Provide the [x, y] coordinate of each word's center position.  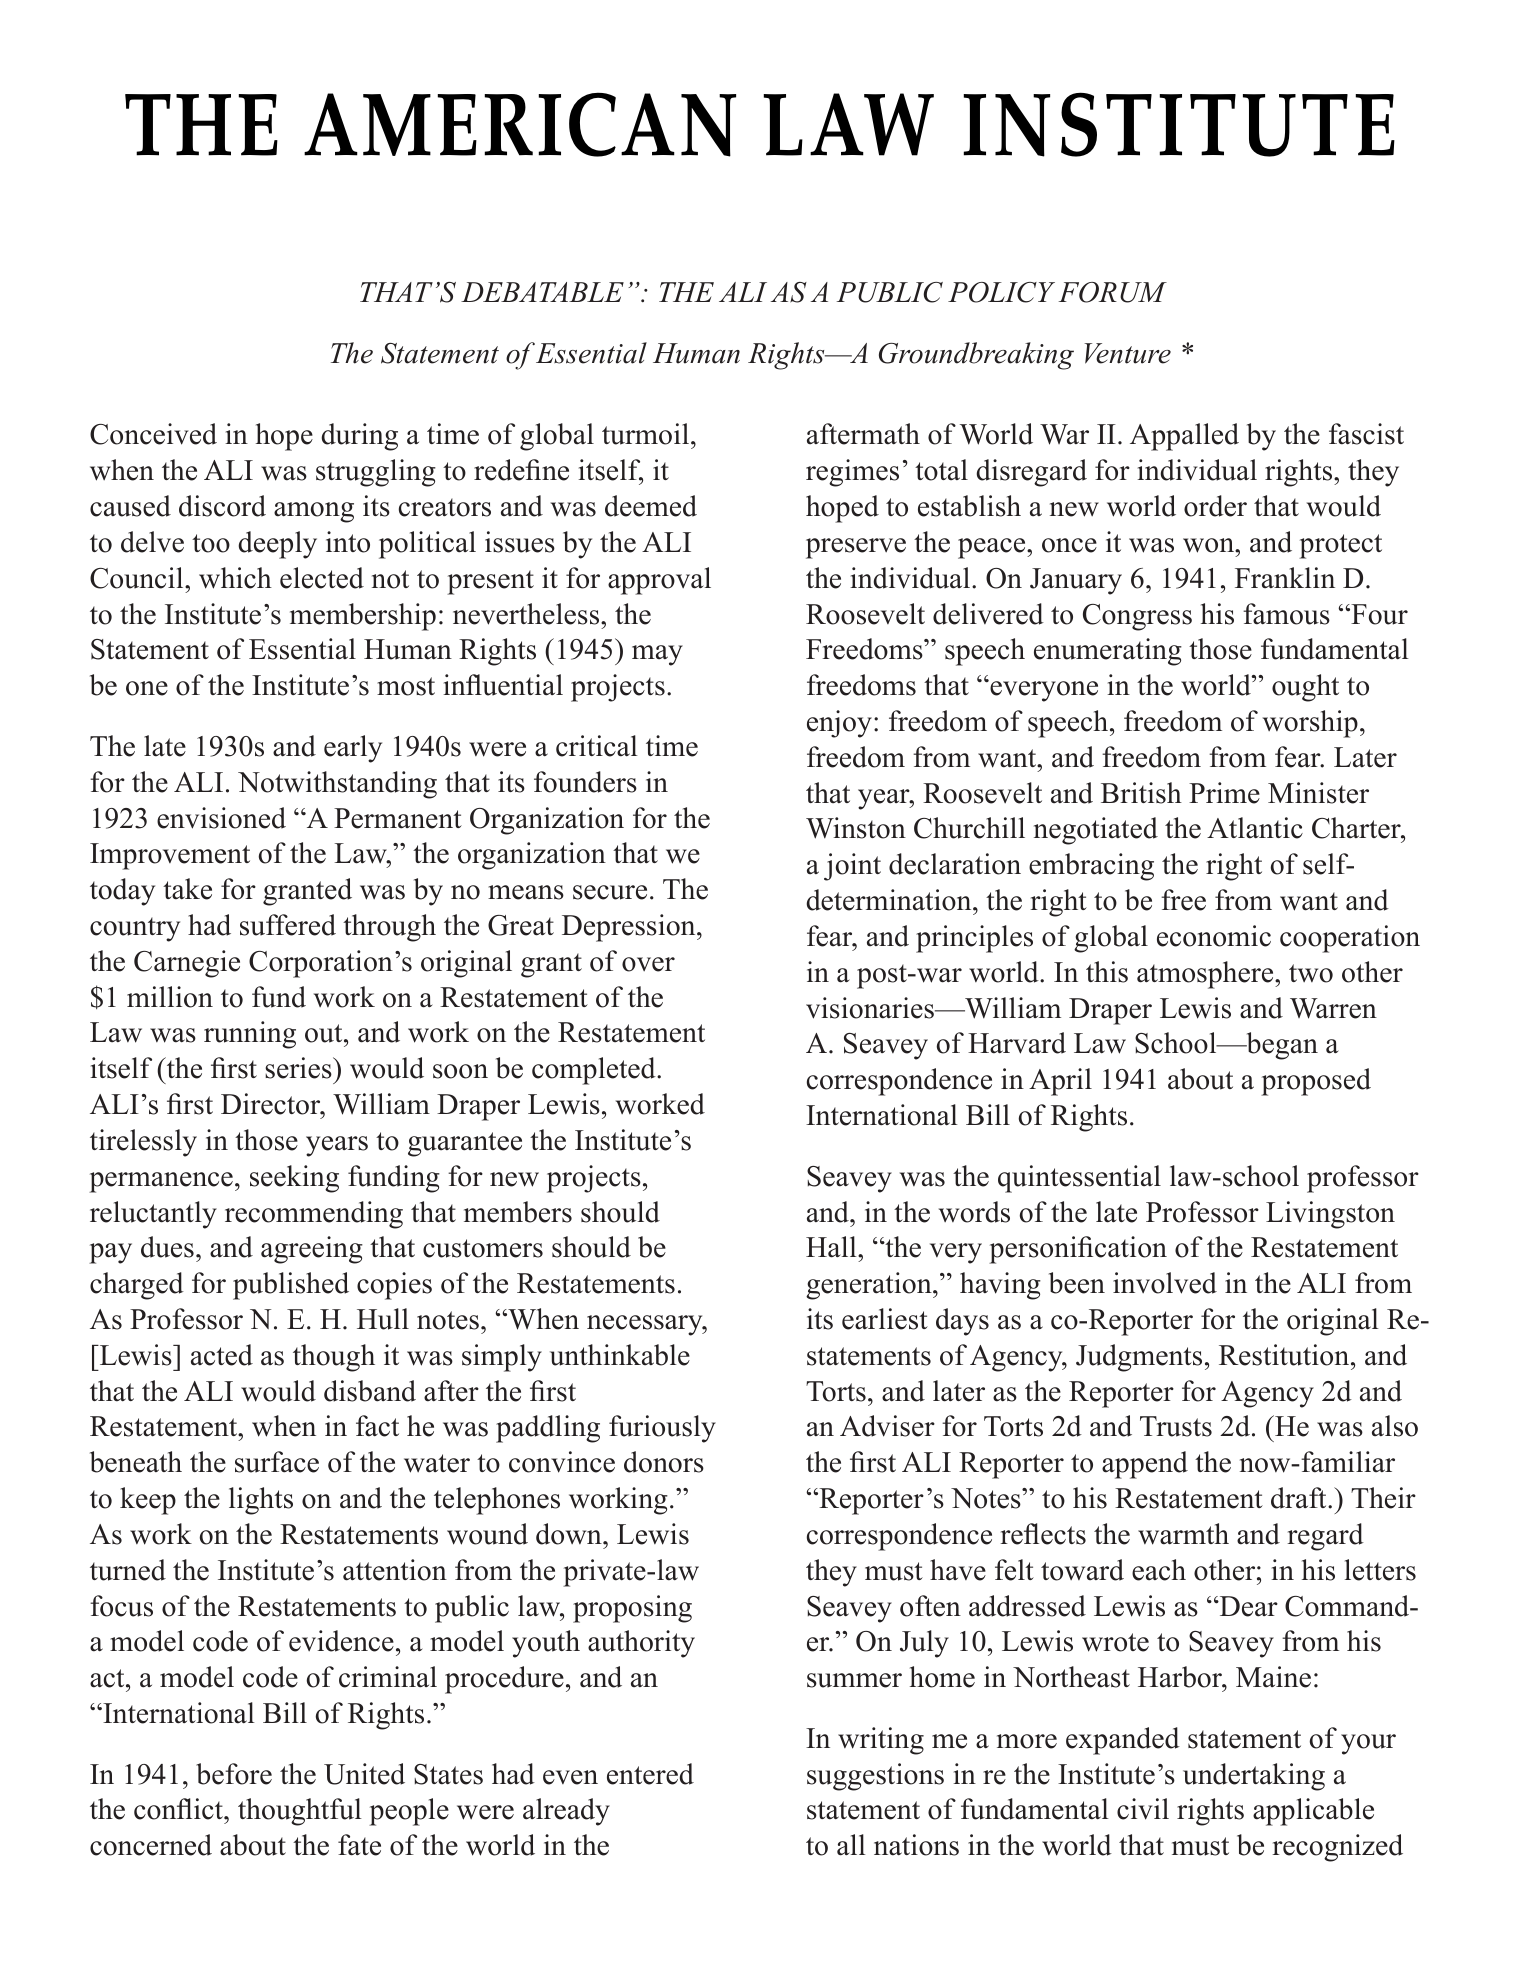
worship [1310, 724]
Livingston [1330, 1215]
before [234, 1774]
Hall [832, 1247]
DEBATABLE [542, 292]
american [520, 124]
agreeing [312, 1250]
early [353, 749]
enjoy [839, 724]
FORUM [1113, 292]
